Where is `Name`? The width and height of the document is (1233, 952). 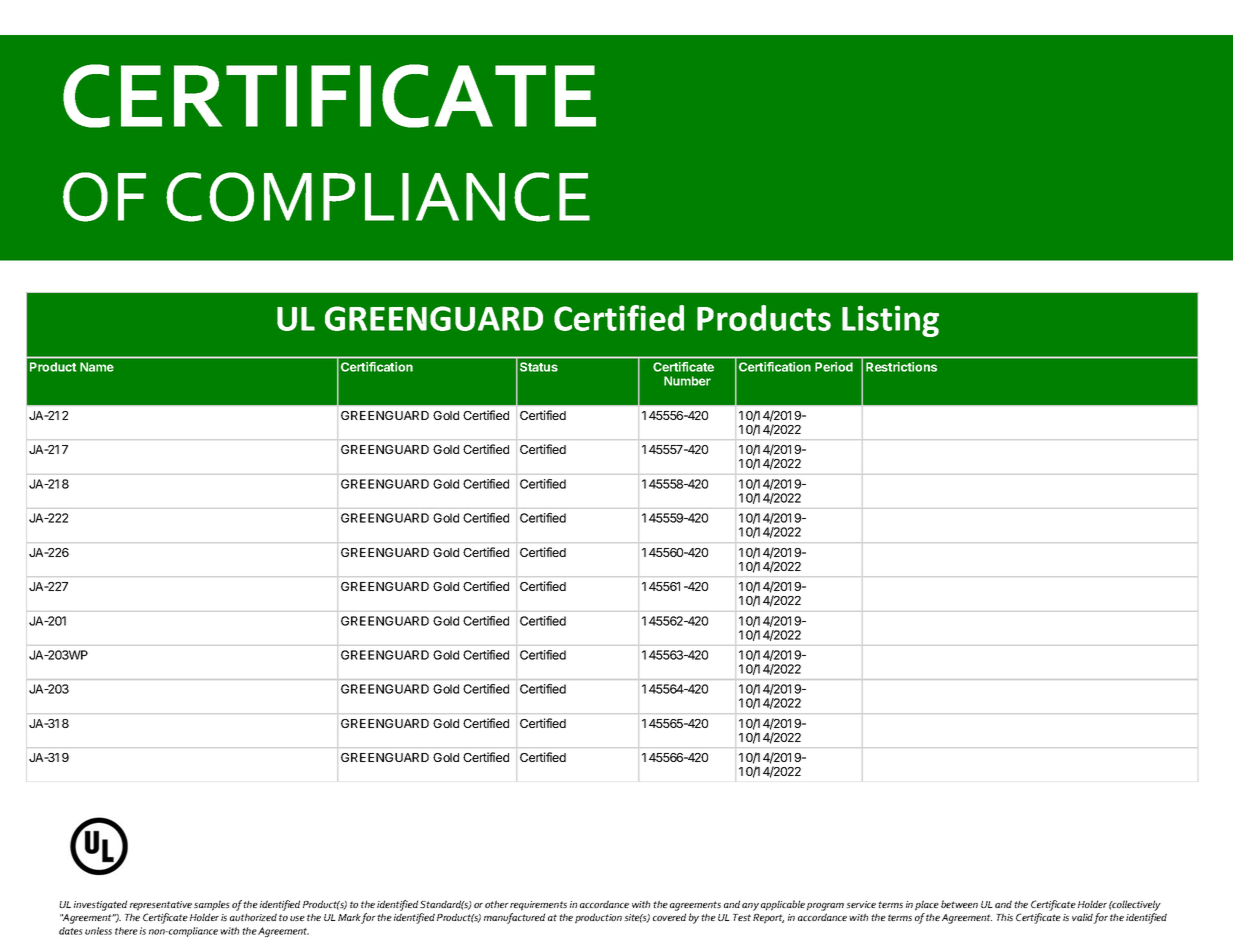 Name is located at coordinates (97, 367).
